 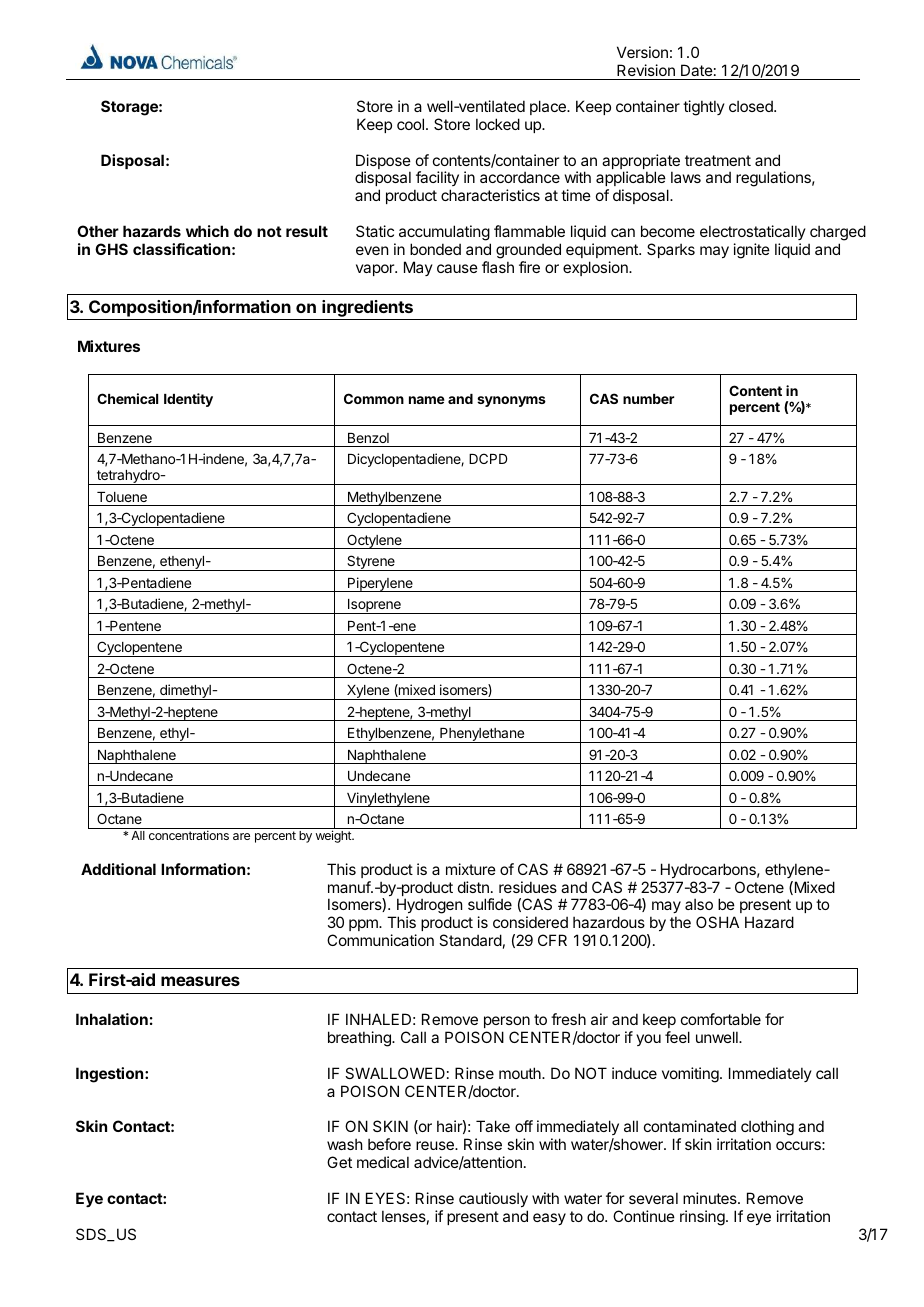 I want to click on Toluene, so click(x=122, y=497).
